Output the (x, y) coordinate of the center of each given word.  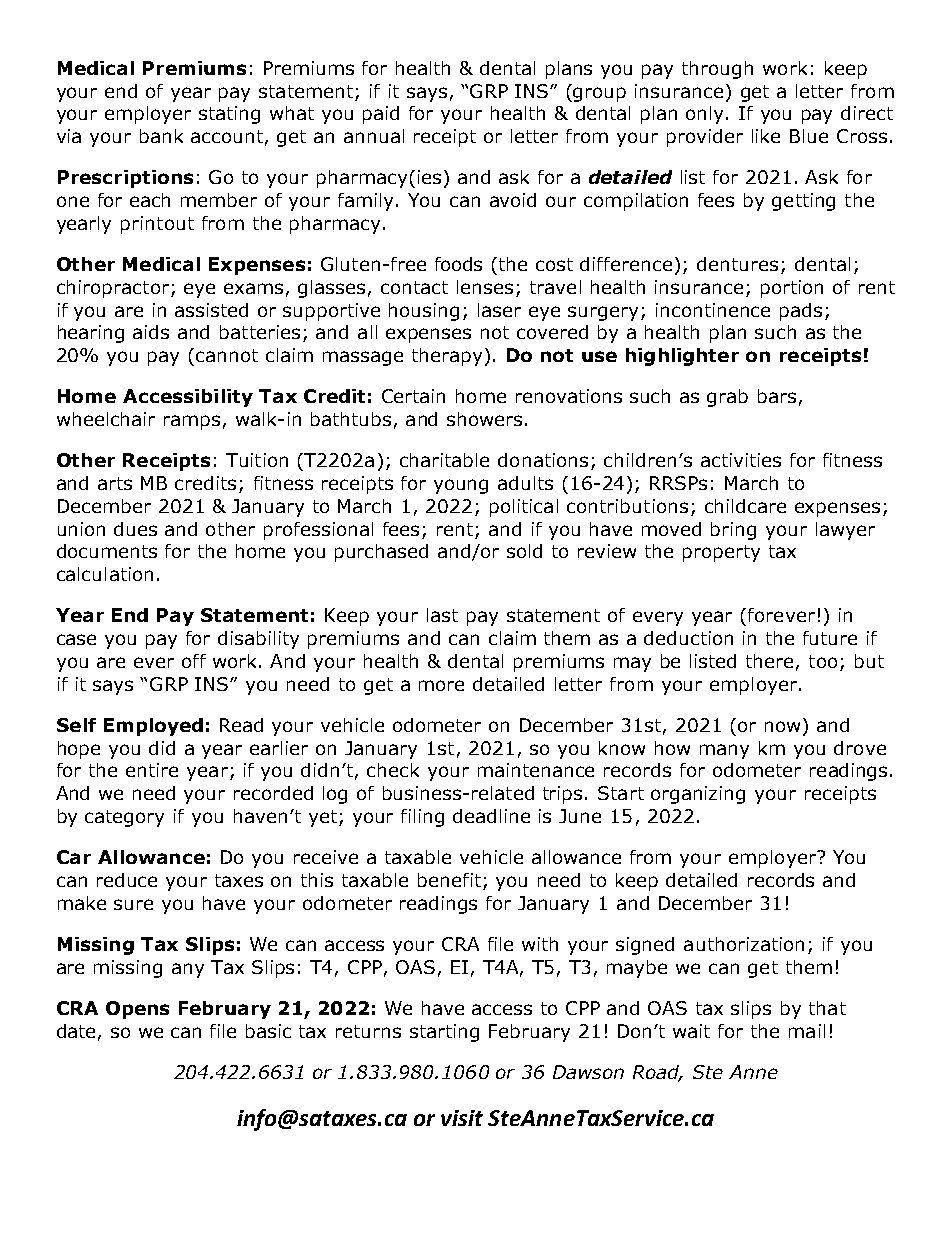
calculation (105, 574)
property (721, 553)
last (442, 615)
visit (462, 1118)
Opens (137, 1010)
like (766, 136)
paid (381, 115)
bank (161, 136)
